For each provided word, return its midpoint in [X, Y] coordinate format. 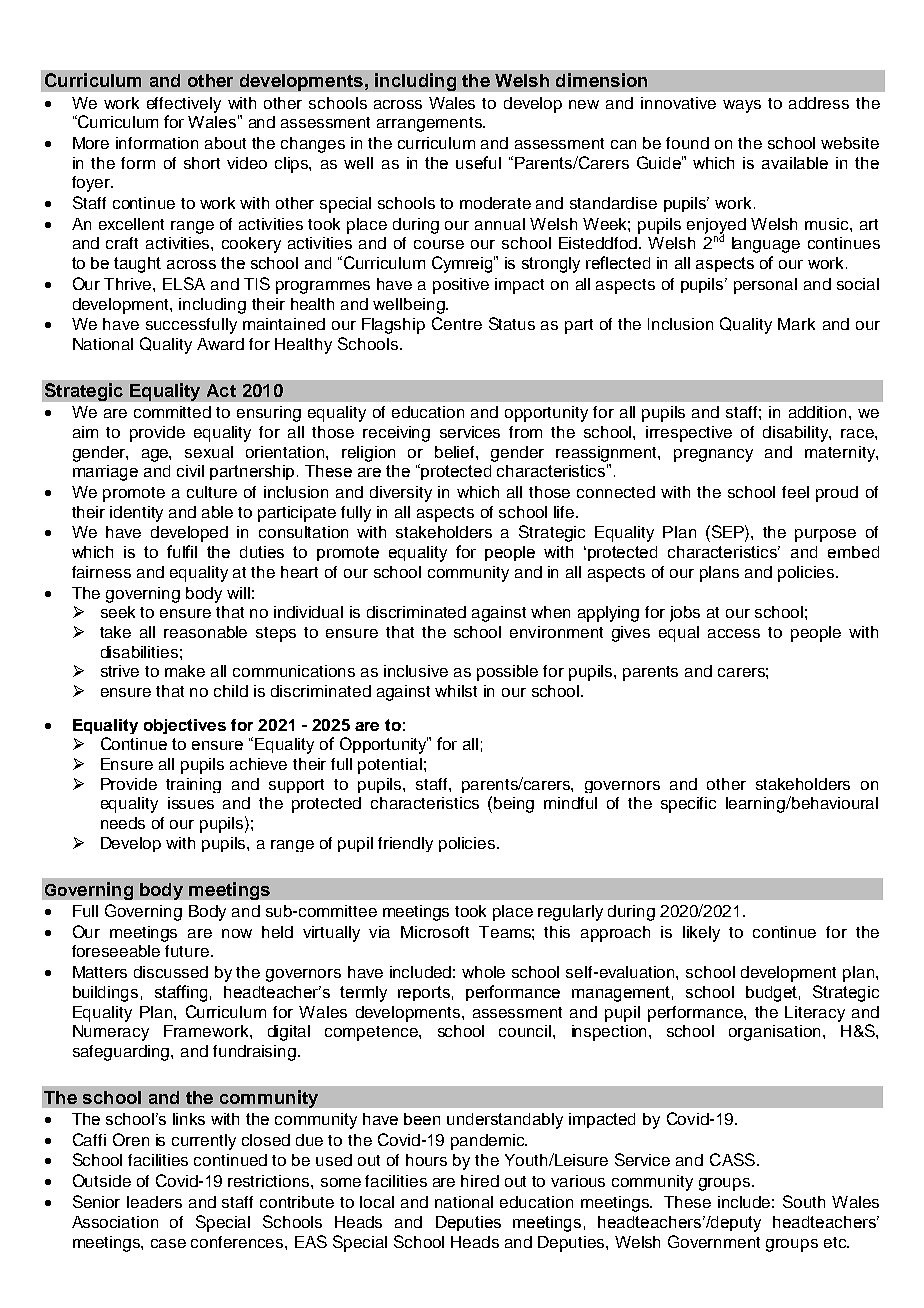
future [188, 951]
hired [480, 1181]
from [525, 432]
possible [507, 673]
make [185, 671]
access [734, 633]
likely [701, 934]
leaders [154, 1202]
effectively [184, 105]
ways [742, 106]
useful [478, 162]
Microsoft [435, 932]
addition [817, 412]
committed [172, 412]
